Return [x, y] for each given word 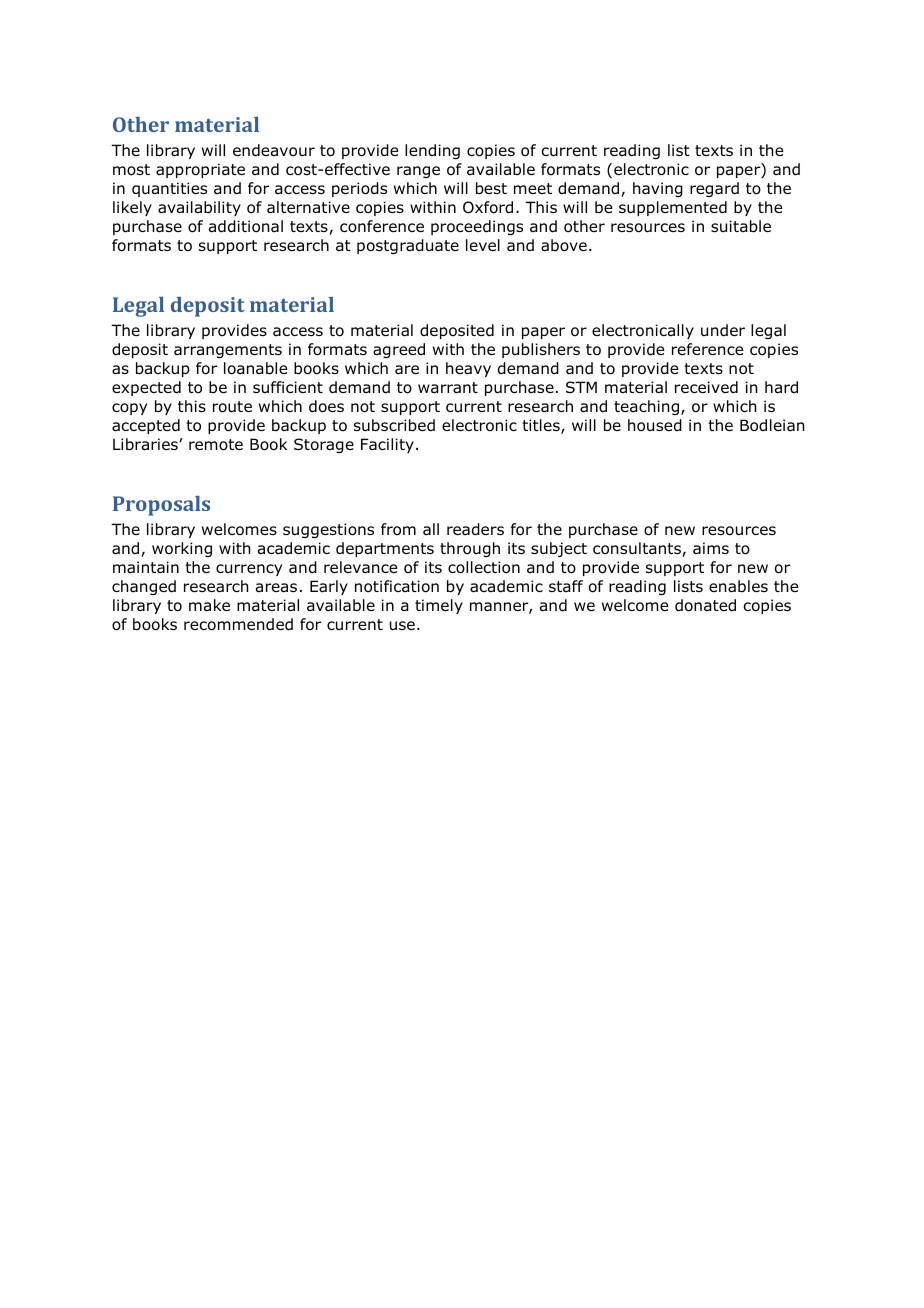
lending [432, 151]
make [209, 605]
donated [705, 605]
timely [439, 606]
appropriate [200, 170]
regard [714, 189]
